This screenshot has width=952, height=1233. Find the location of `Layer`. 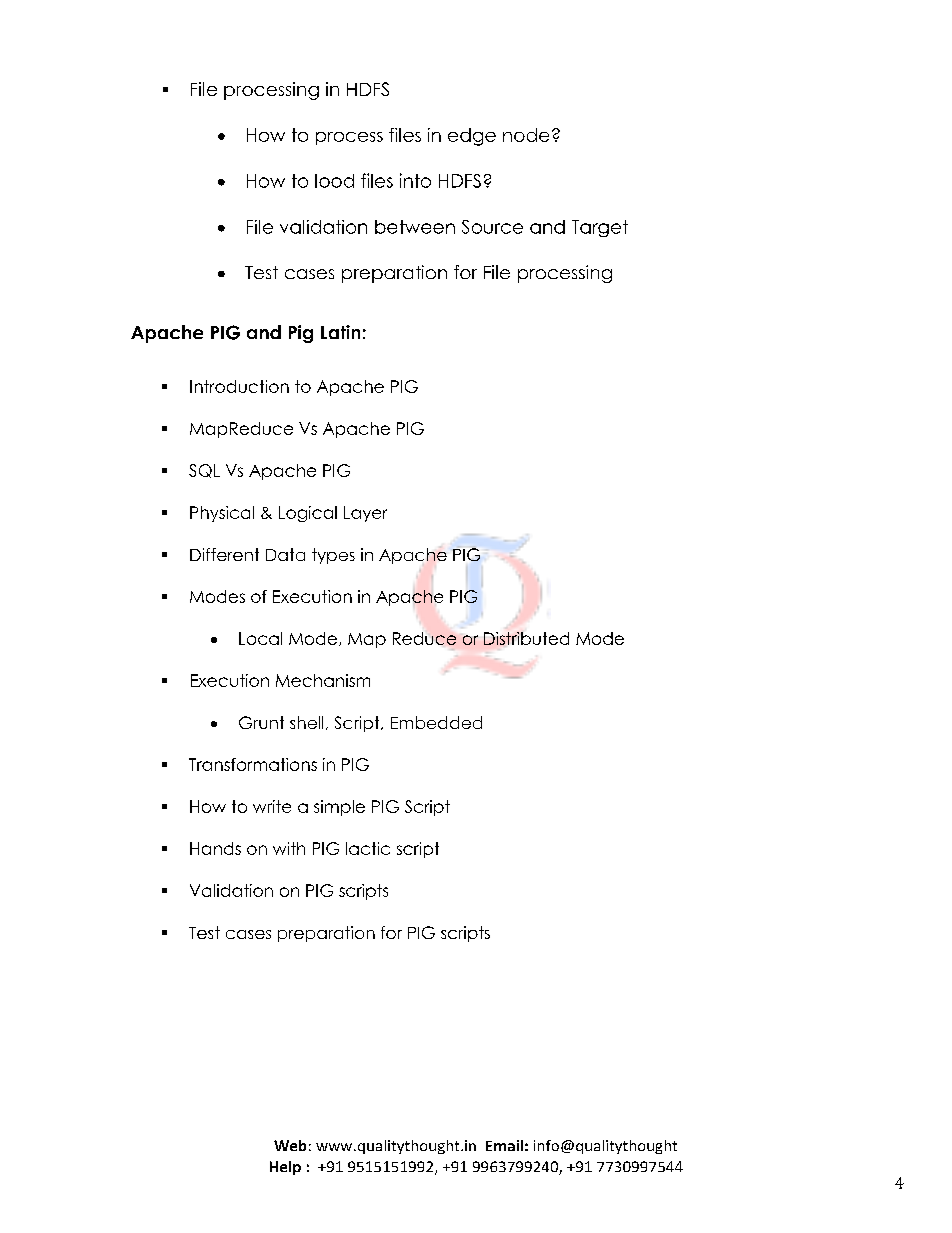

Layer is located at coordinates (365, 514).
